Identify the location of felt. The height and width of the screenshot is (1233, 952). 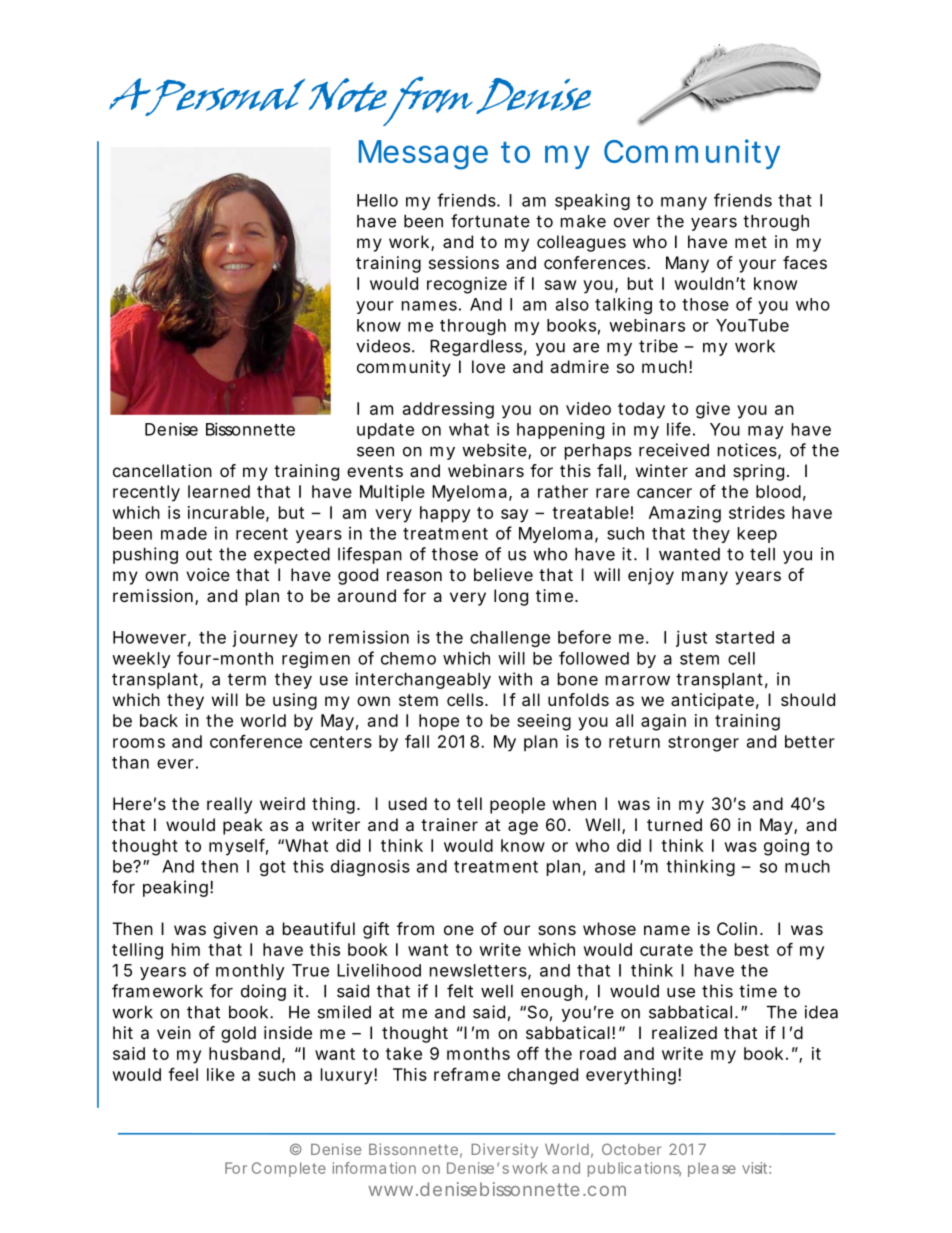
(460, 991).
